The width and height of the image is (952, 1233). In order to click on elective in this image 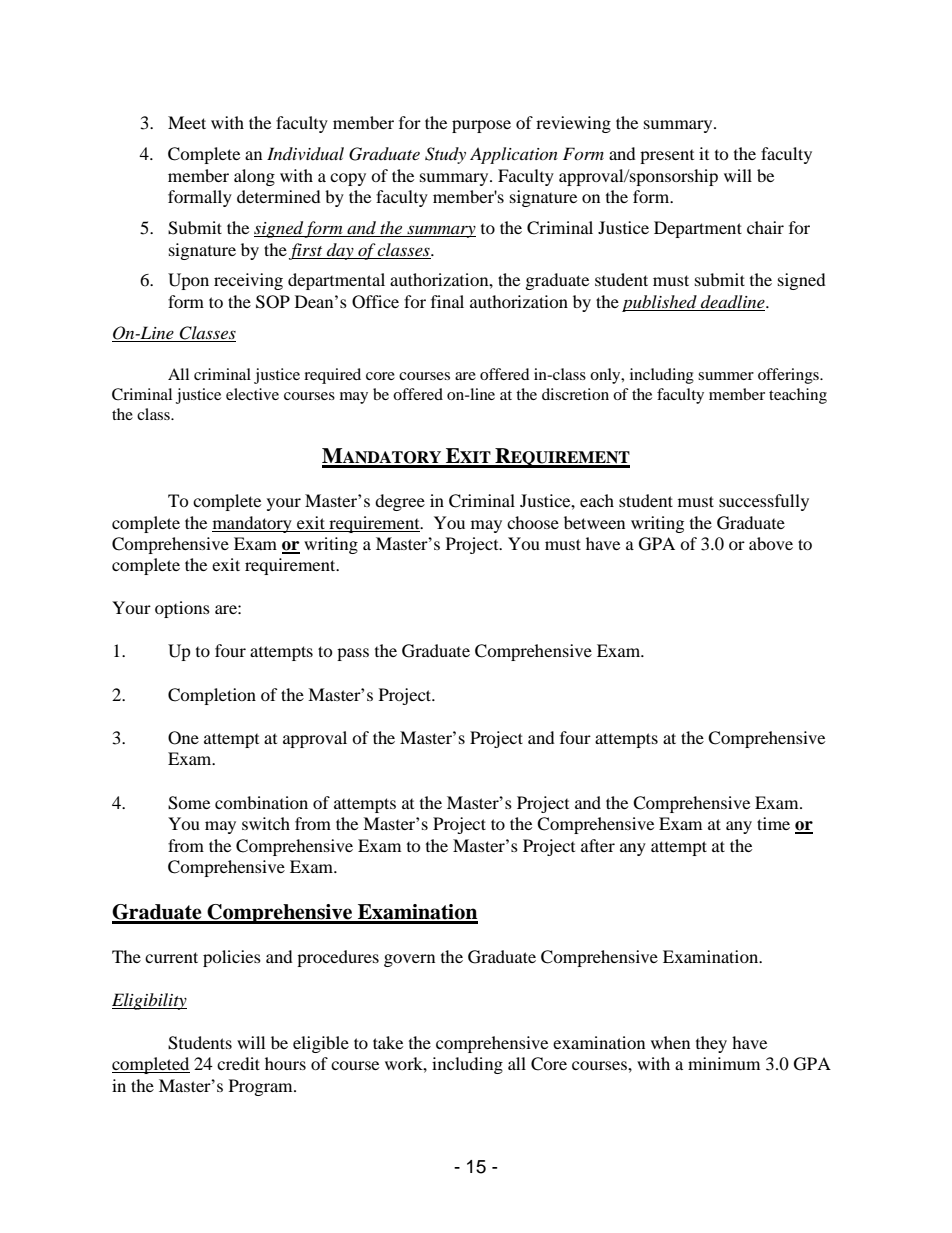, I will do `click(252, 394)`.
